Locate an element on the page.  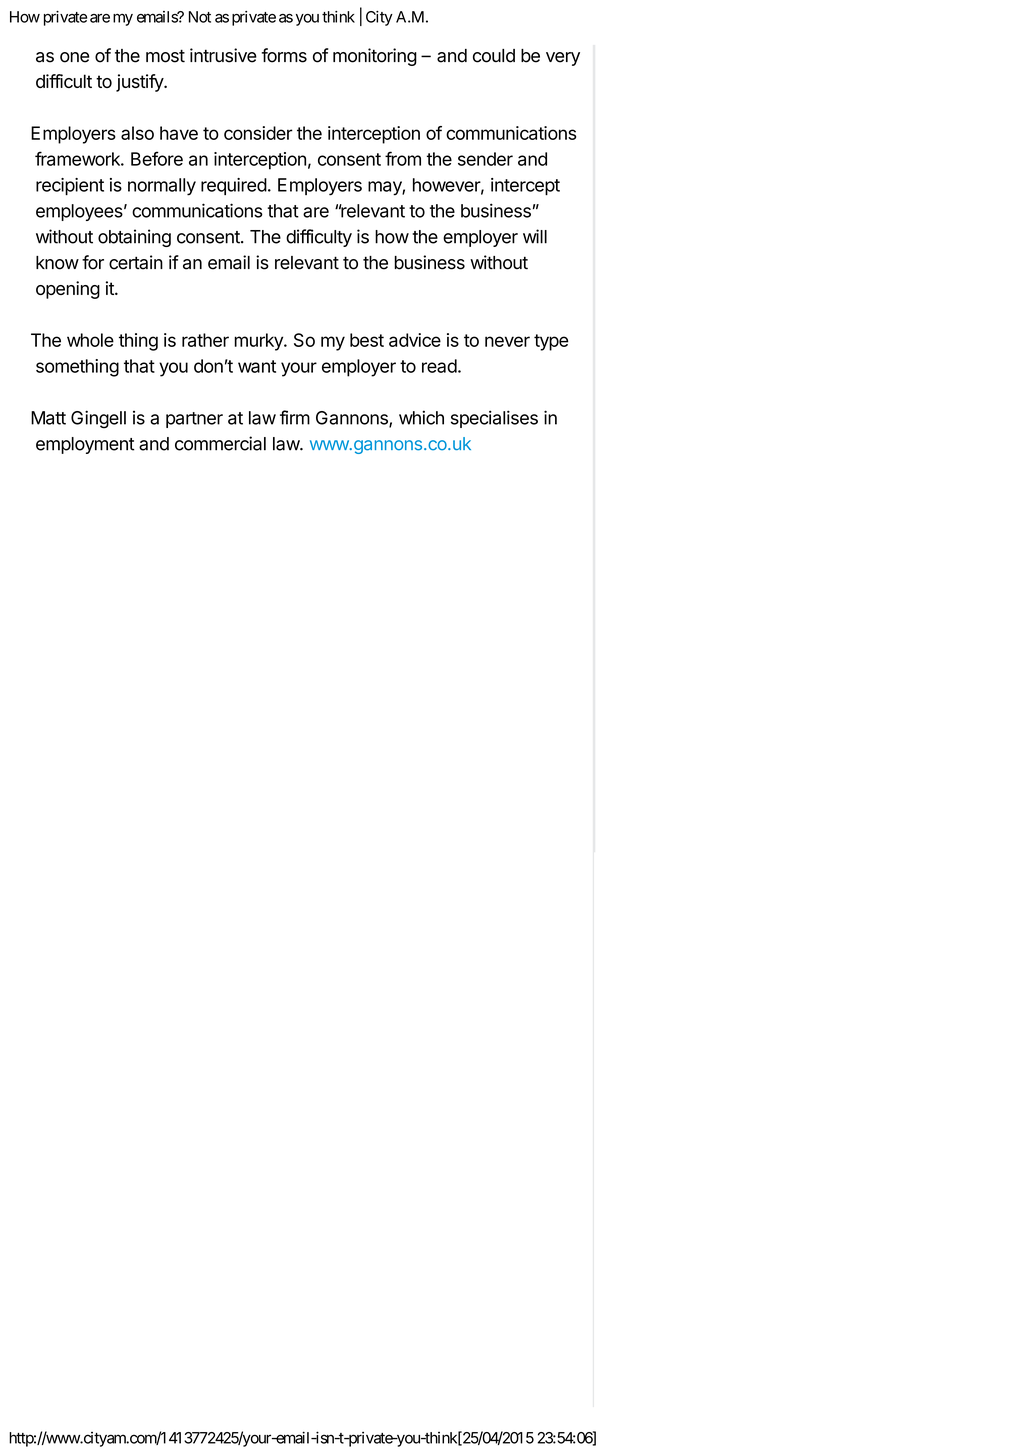
never is located at coordinates (507, 341).
